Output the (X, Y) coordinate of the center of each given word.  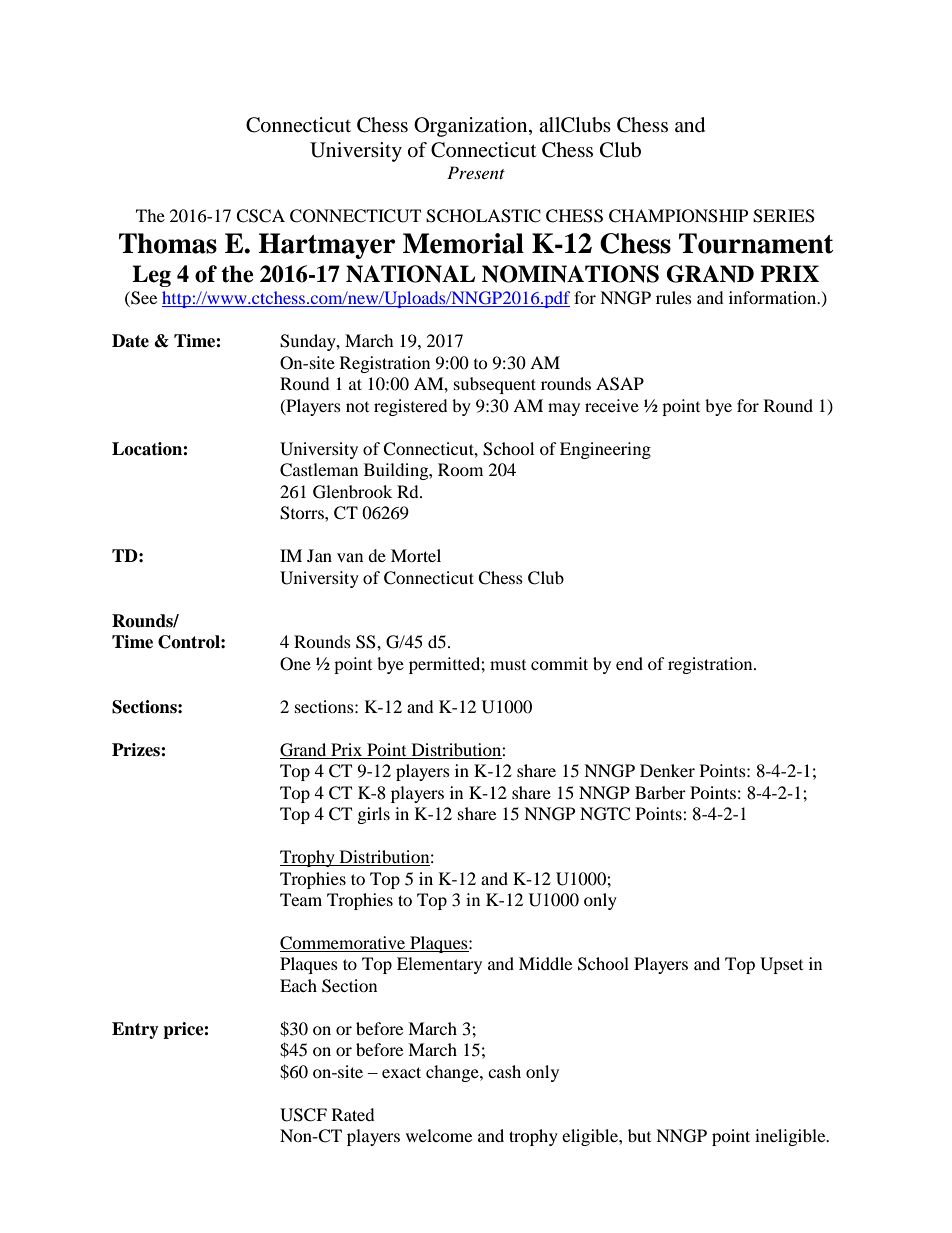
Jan (319, 555)
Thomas (168, 243)
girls (374, 815)
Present (476, 172)
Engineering (605, 450)
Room (460, 469)
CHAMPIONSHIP (678, 216)
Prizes (137, 750)
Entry (135, 1030)
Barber (660, 792)
